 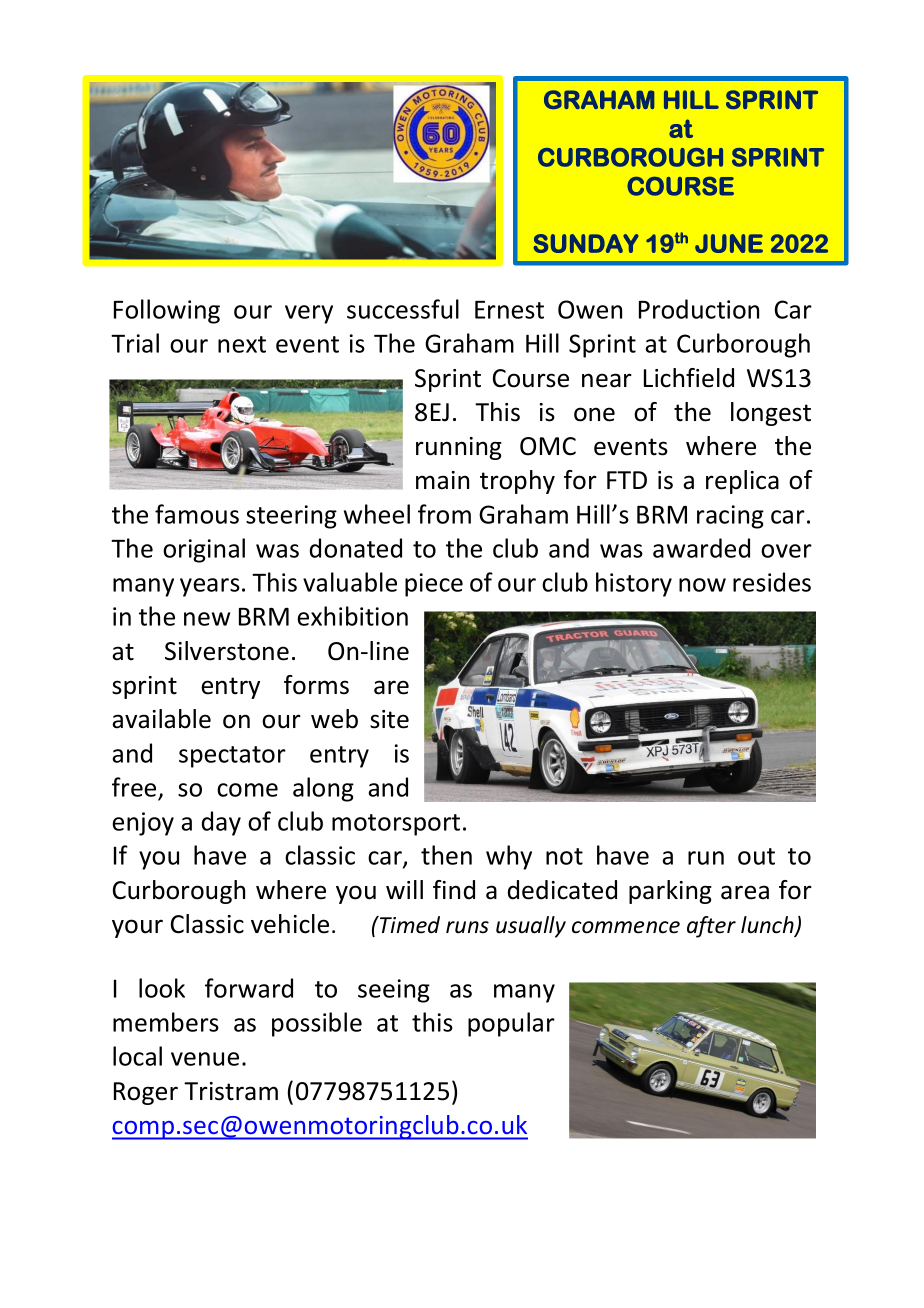 I want to click on Following, so click(x=167, y=311).
